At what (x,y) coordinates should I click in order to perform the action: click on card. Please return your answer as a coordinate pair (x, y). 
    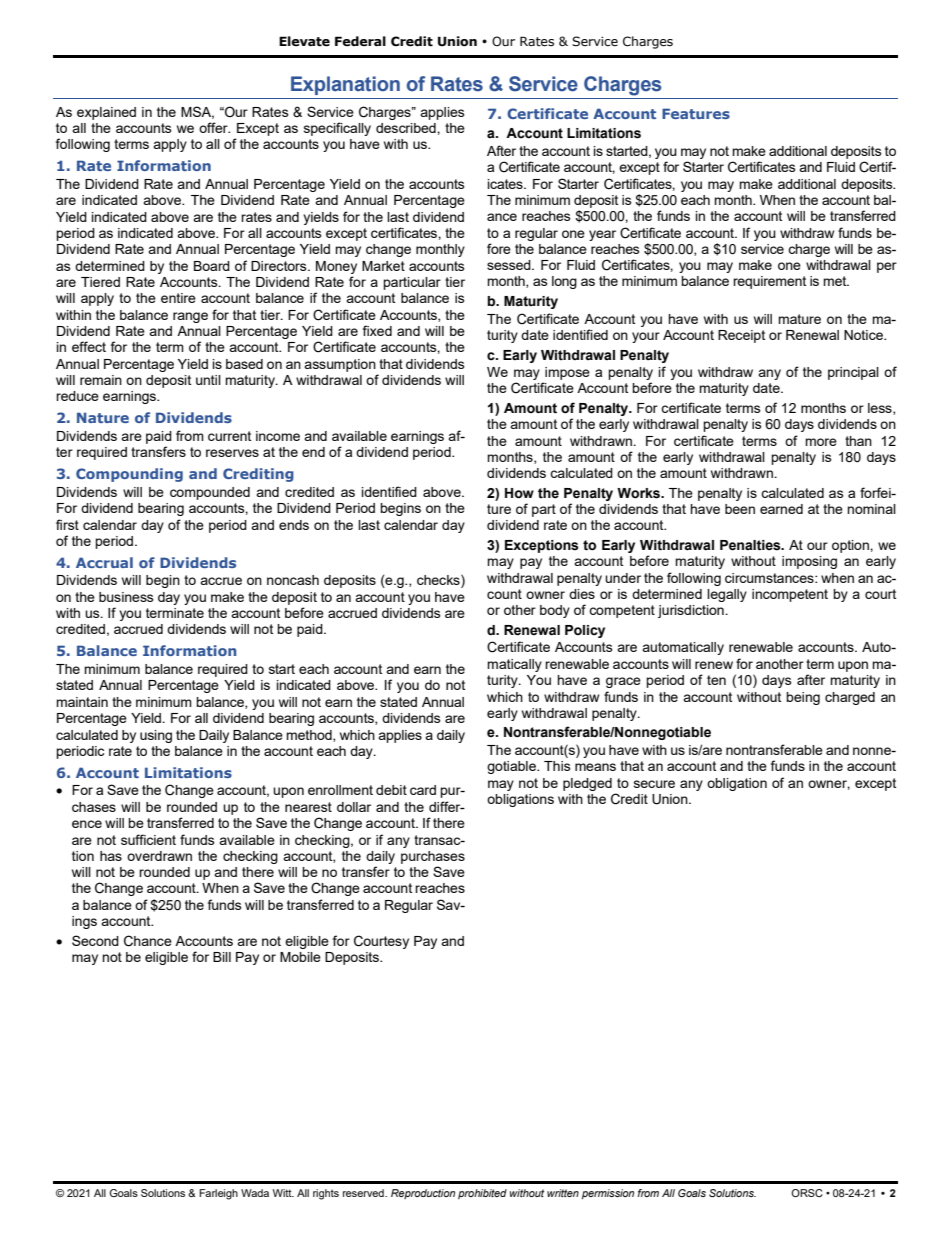
    Looking at the image, I should click on (423, 790).
